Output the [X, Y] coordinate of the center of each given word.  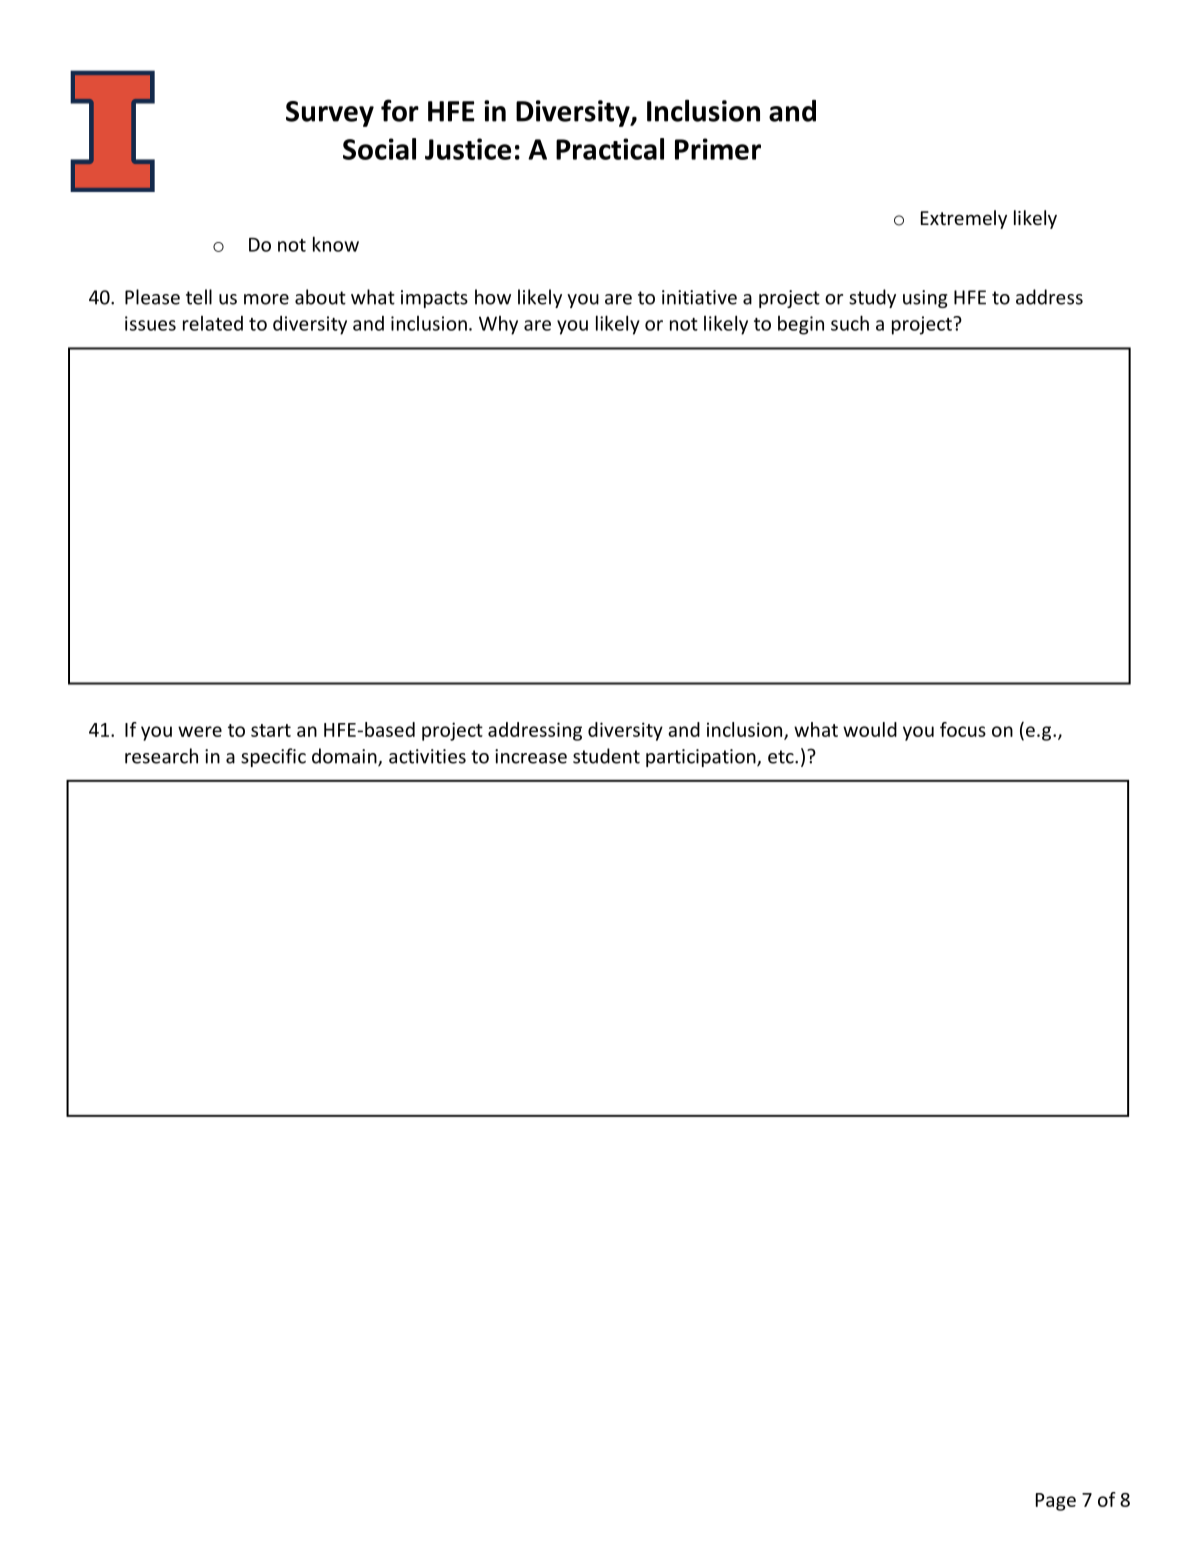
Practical [610, 149]
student [606, 756]
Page [1056, 1502]
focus [963, 729]
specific [273, 757]
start [271, 730]
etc [782, 757]
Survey [330, 114]
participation [702, 758]
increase [531, 756]
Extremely [964, 219]
